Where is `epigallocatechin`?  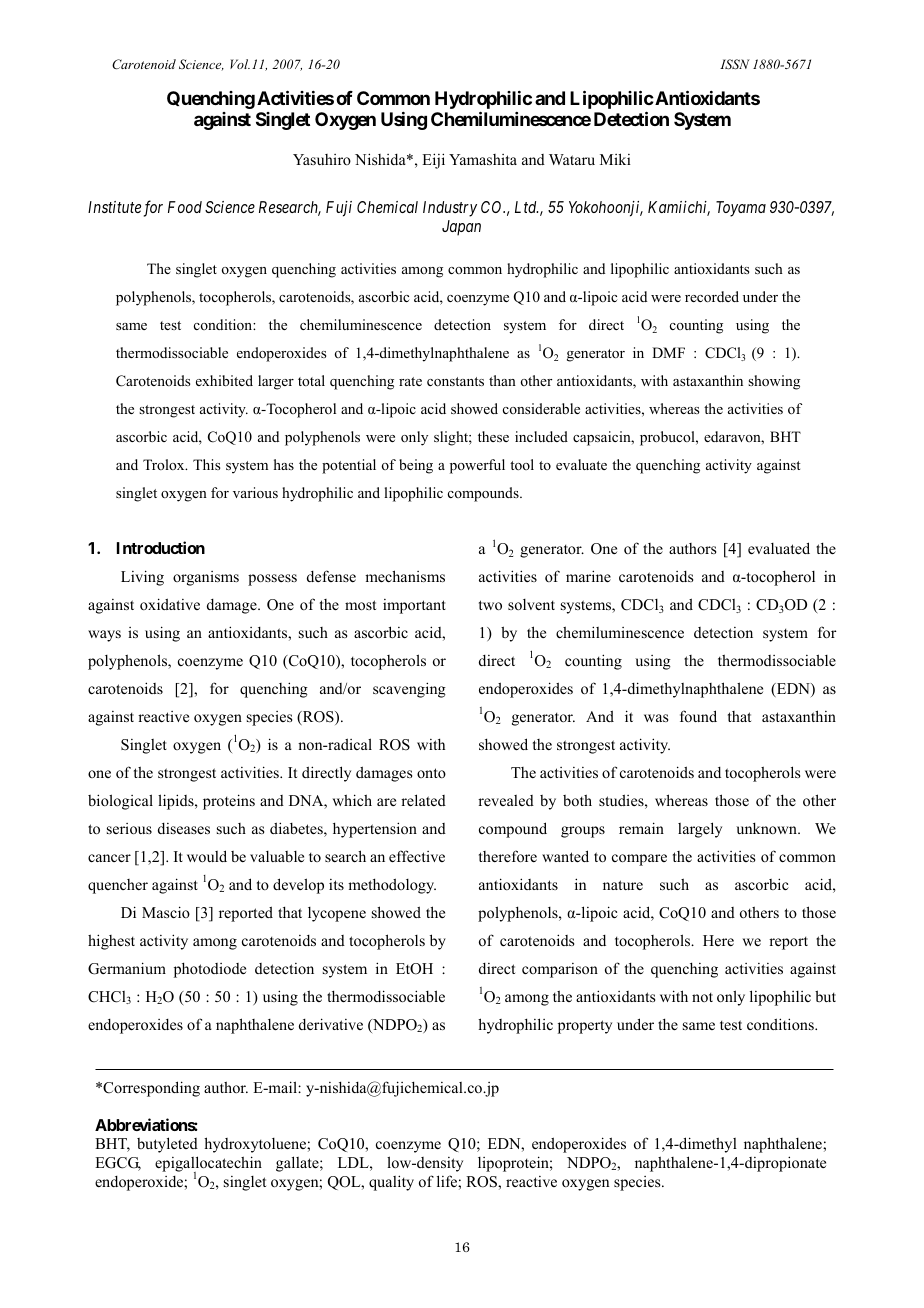
epigallocatechin is located at coordinates (208, 1165).
